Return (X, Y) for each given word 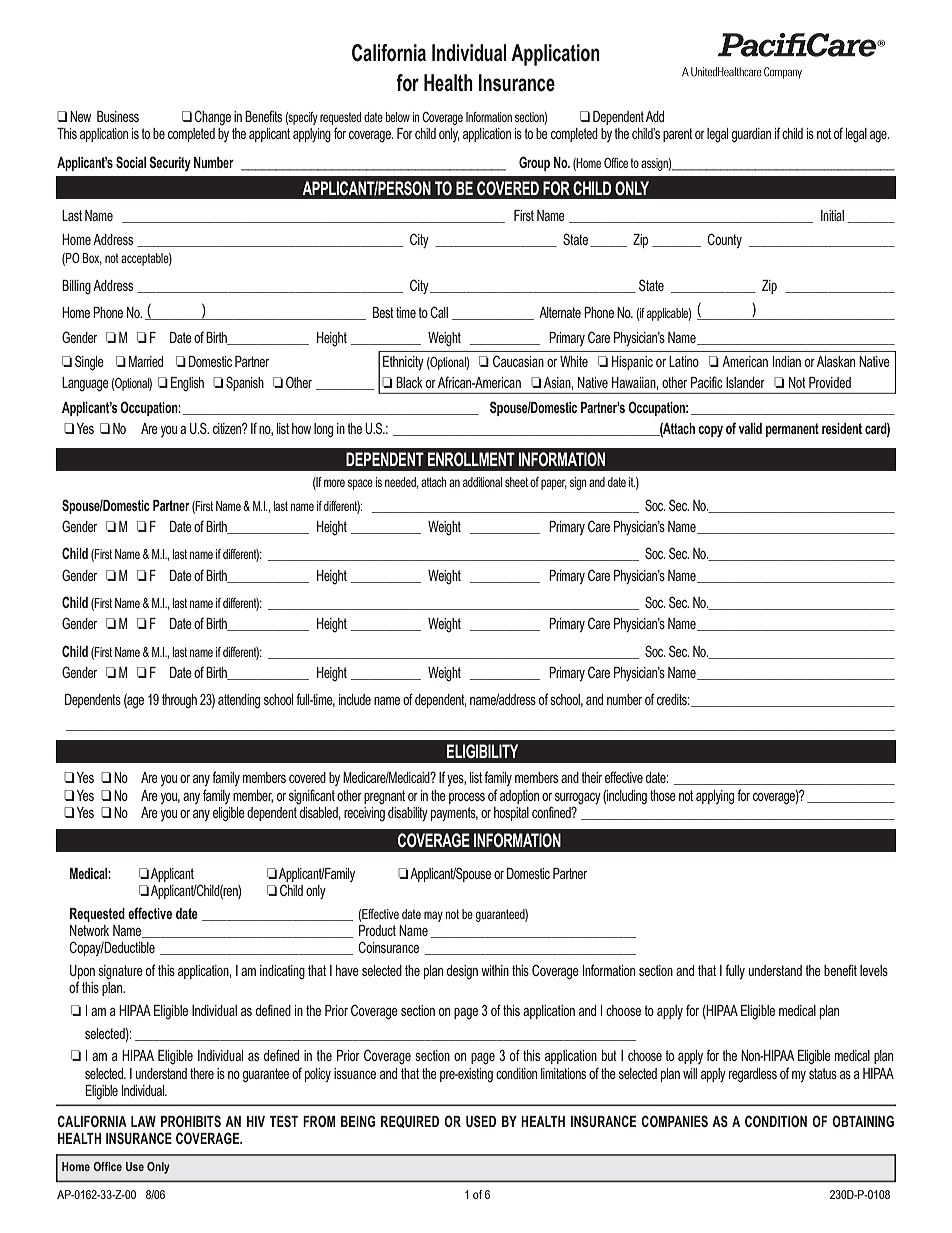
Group (534, 163)
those (663, 795)
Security (170, 164)
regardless (753, 1075)
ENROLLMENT (471, 459)
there (202, 1073)
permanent (792, 430)
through (179, 701)
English (187, 384)
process (467, 798)
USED (481, 1121)
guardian (751, 135)
